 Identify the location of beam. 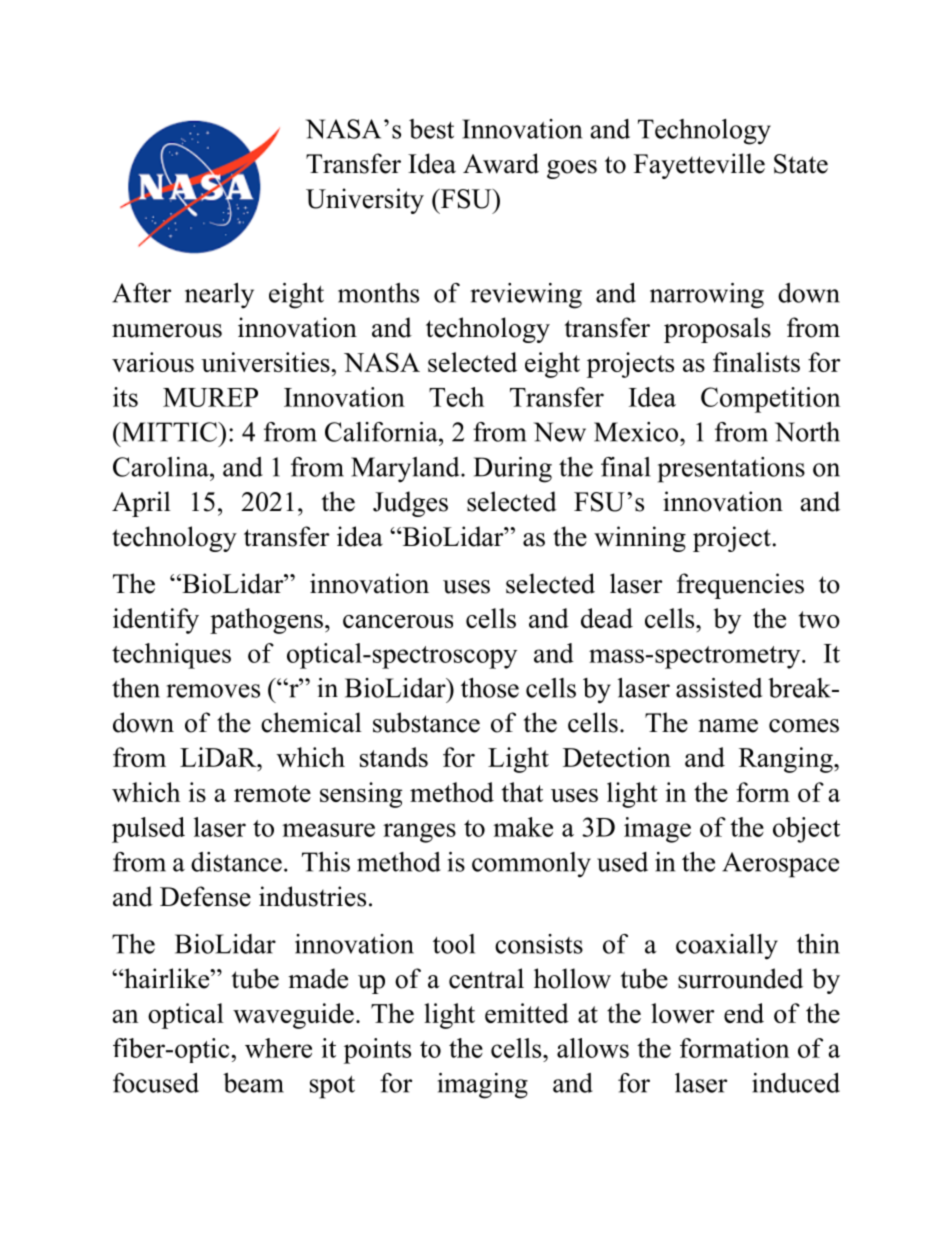
(253, 1083).
